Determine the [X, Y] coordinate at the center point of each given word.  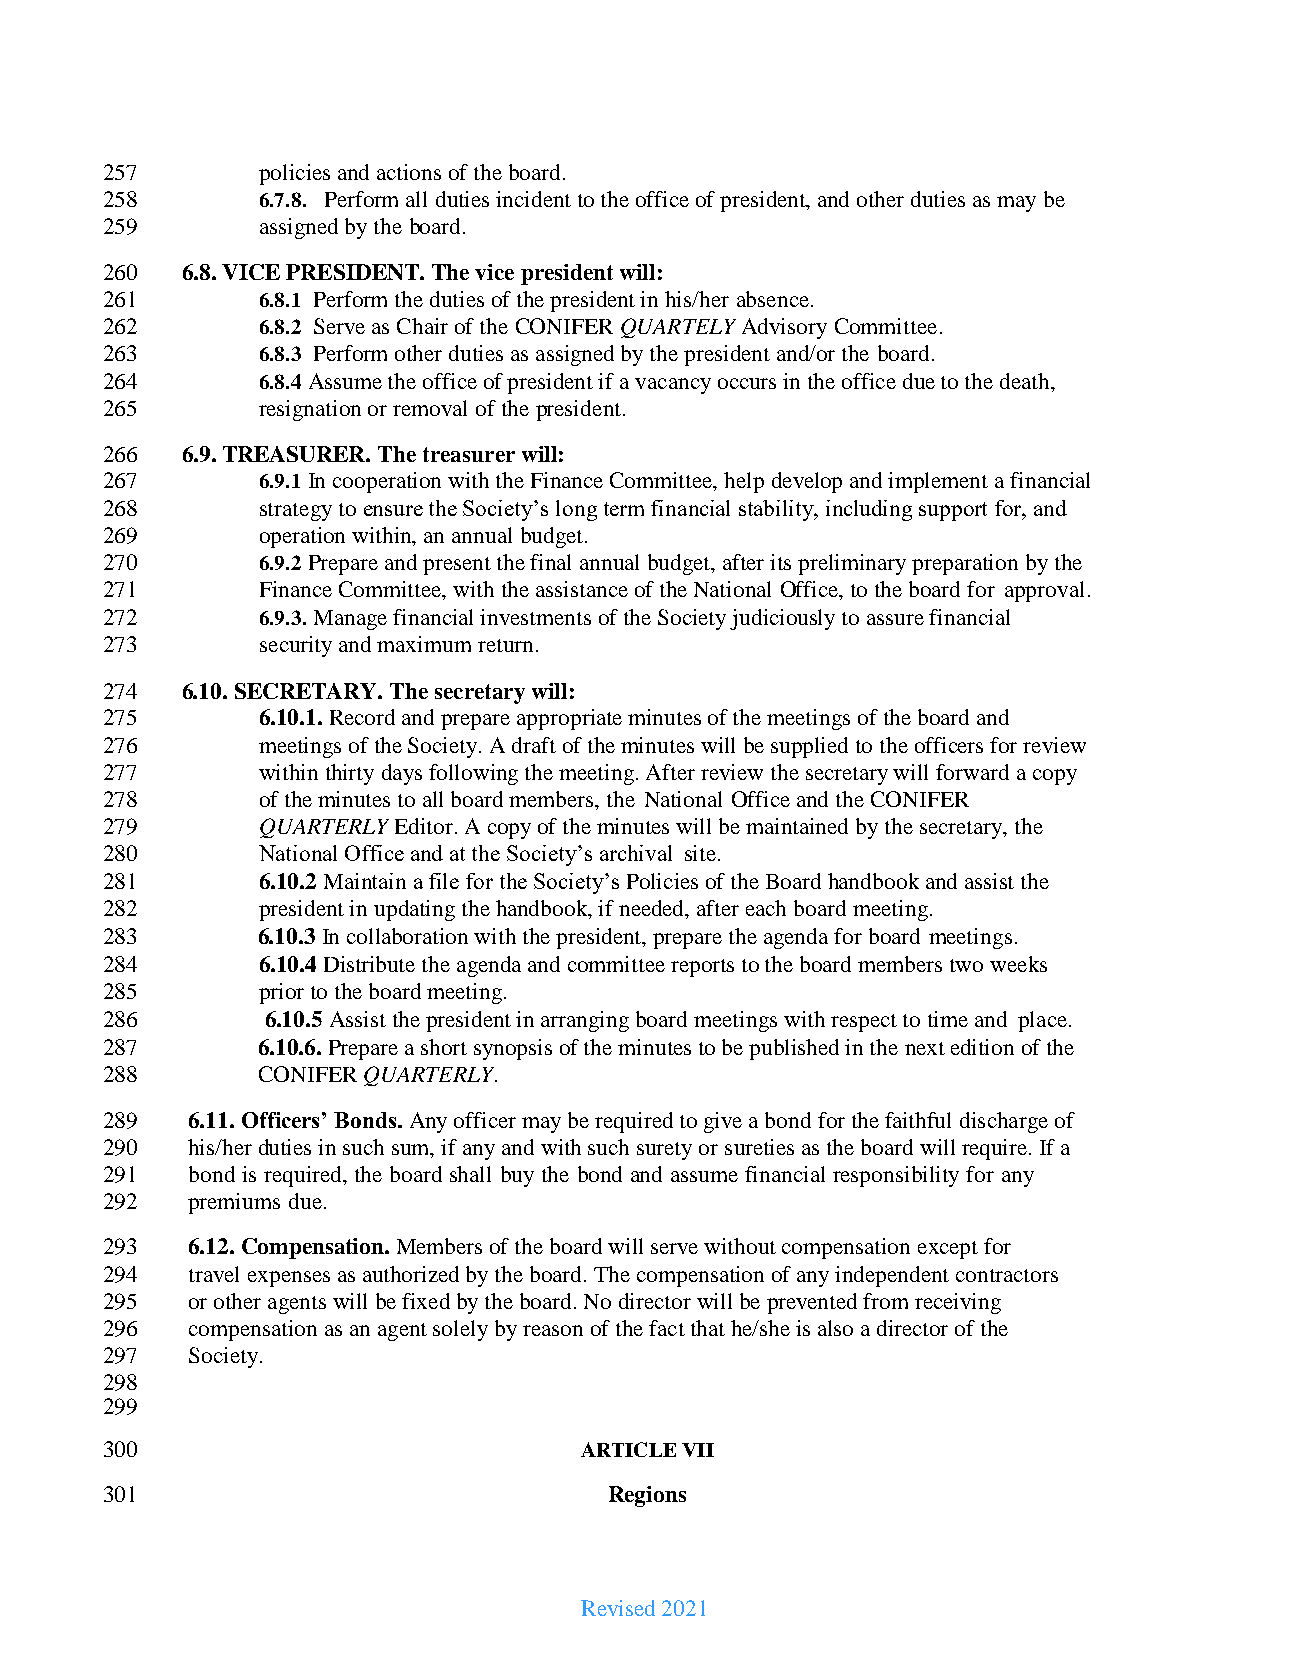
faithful [918, 1120]
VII [698, 1450]
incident [533, 199]
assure [895, 619]
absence [773, 299]
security [296, 646]
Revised [618, 1608]
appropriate [569, 719]
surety [664, 1151]
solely [460, 1330]
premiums [234, 1203]
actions [409, 172]
